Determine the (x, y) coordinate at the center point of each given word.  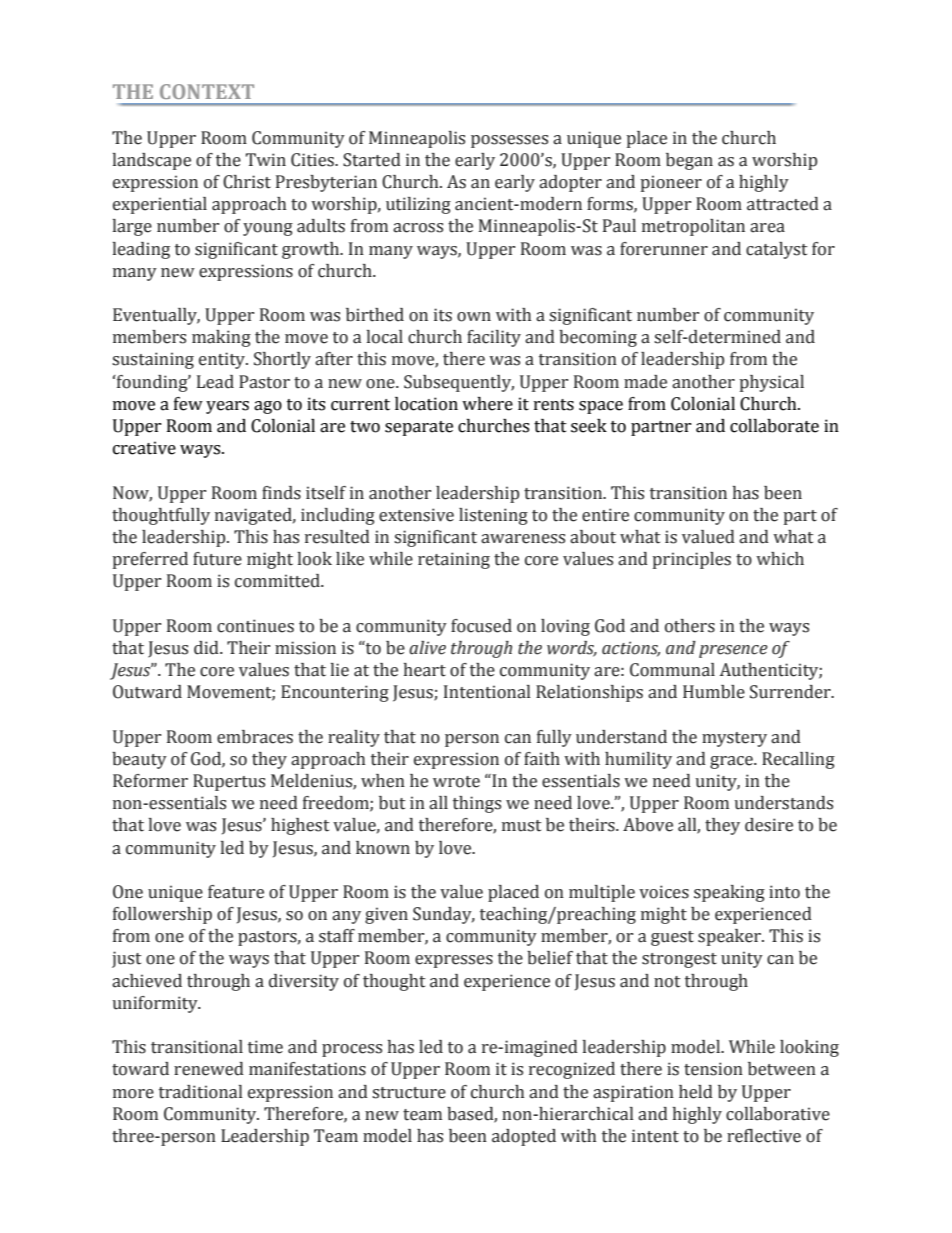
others (690, 626)
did (207, 648)
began (689, 161)
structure (409, 1093)
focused (481, 626)
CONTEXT (207, 91)
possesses (509, 141)
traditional (201, 1092)
